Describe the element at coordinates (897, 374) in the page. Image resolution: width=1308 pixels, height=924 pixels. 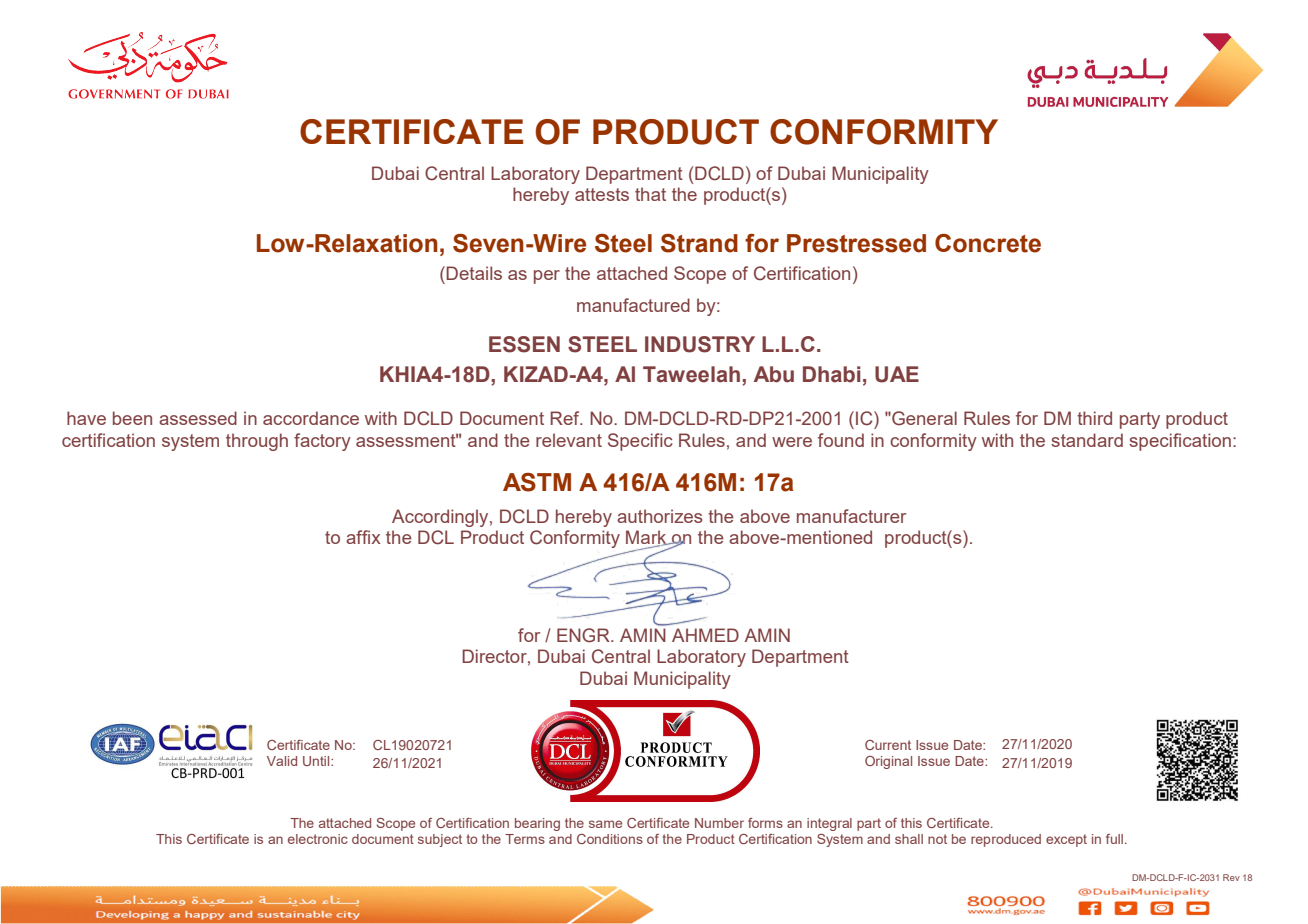
I see `UAE` at that location.
